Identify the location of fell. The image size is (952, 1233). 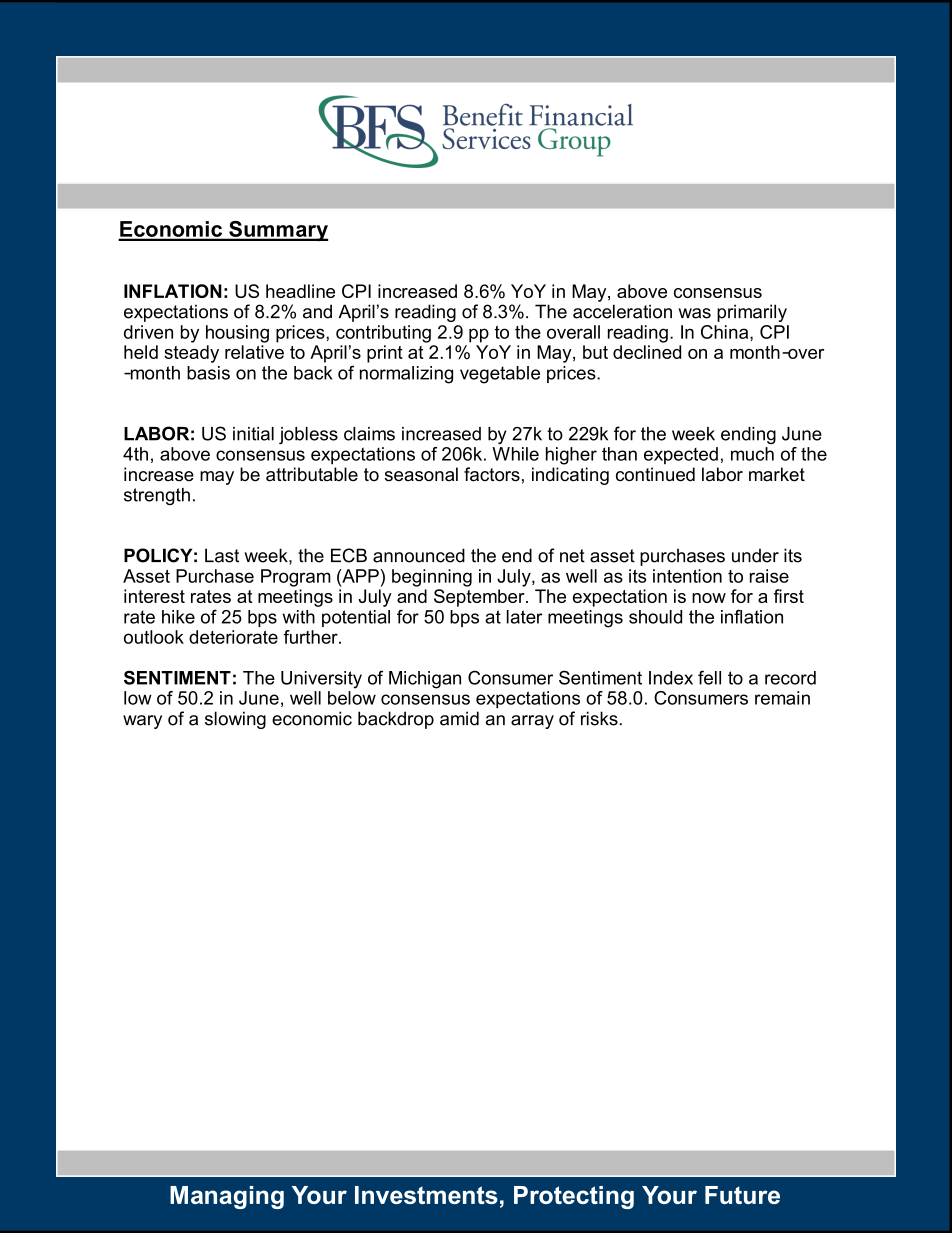
(709, 677).
